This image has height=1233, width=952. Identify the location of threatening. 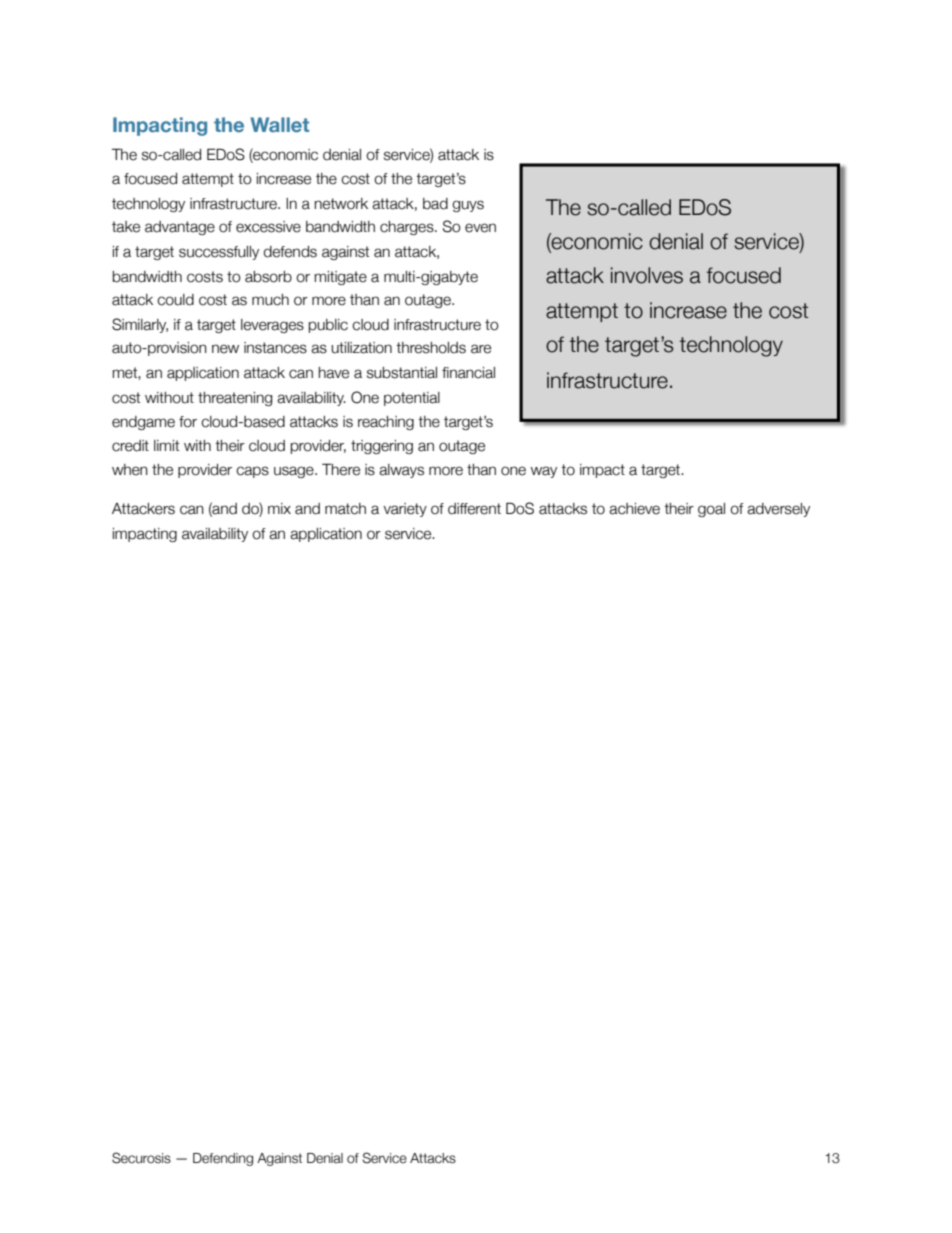
(235, 399).
